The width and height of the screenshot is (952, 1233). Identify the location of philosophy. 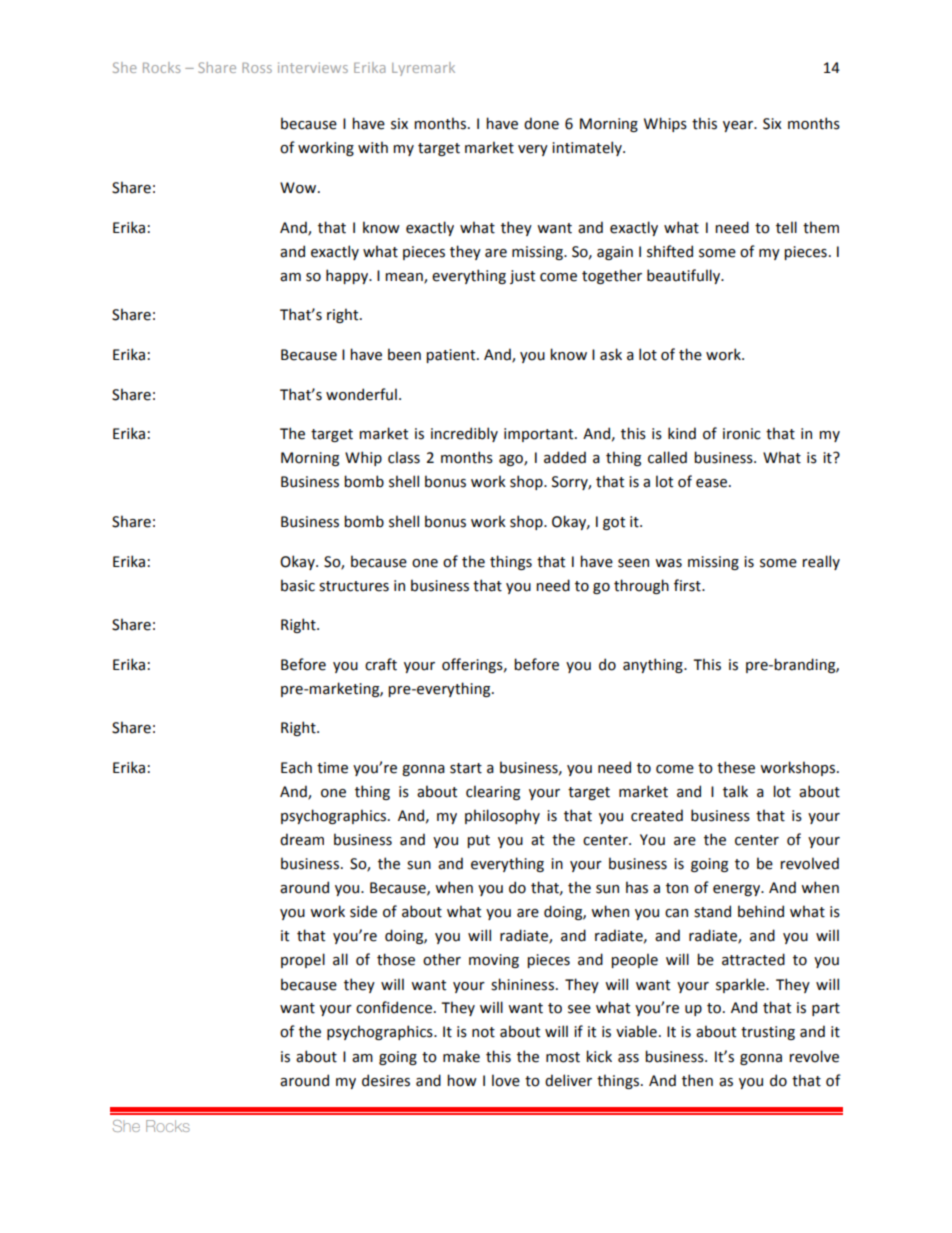
(502, 816).
